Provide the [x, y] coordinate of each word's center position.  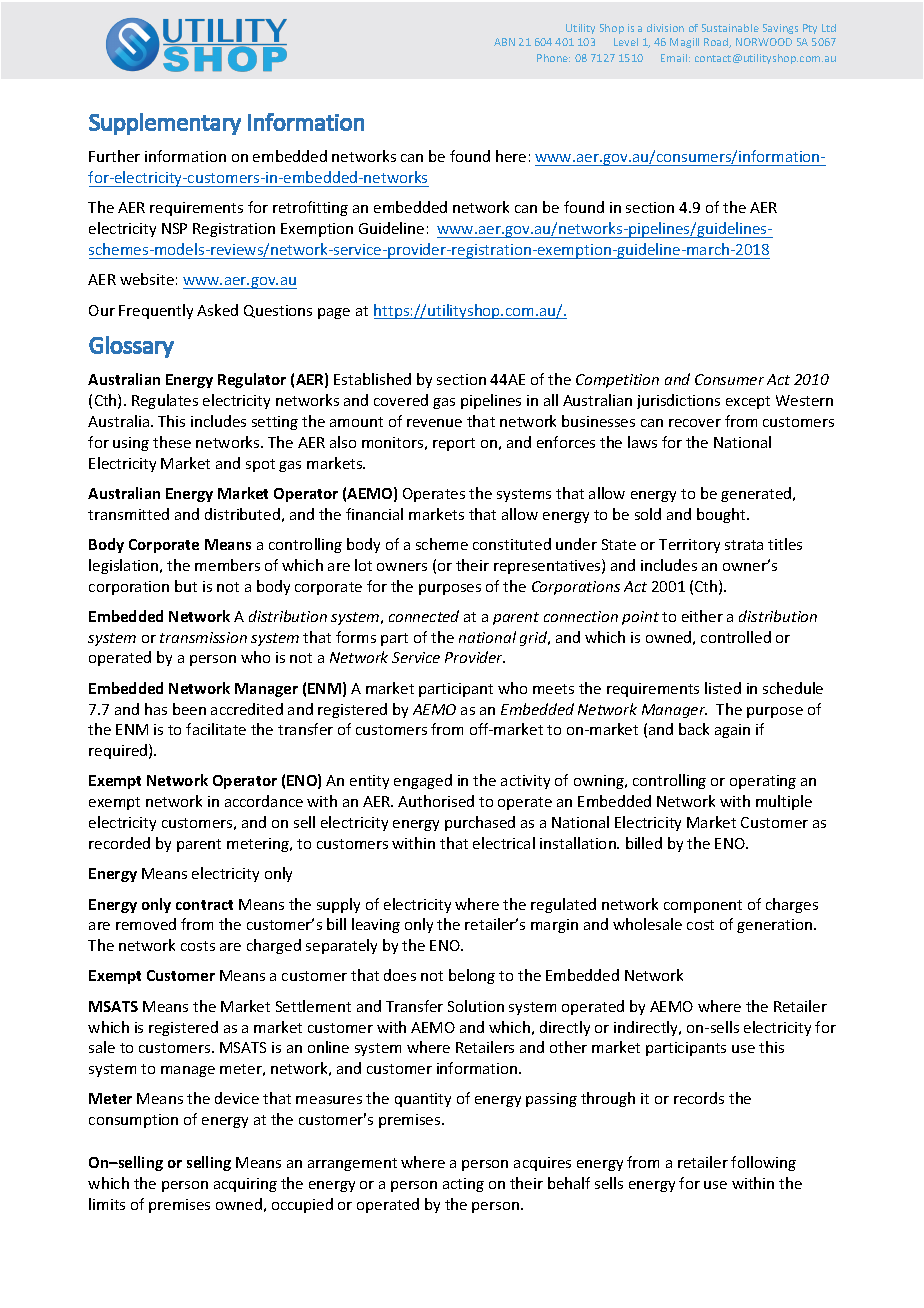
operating [763, 782]
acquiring [245, 1185]
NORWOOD [764, 42]
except [748, 402]
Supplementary [165, 124]
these [172, 442]
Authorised [436, 801]
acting [463, 1185]
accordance [264, 801]
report [454, 444]
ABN [504, 42]
